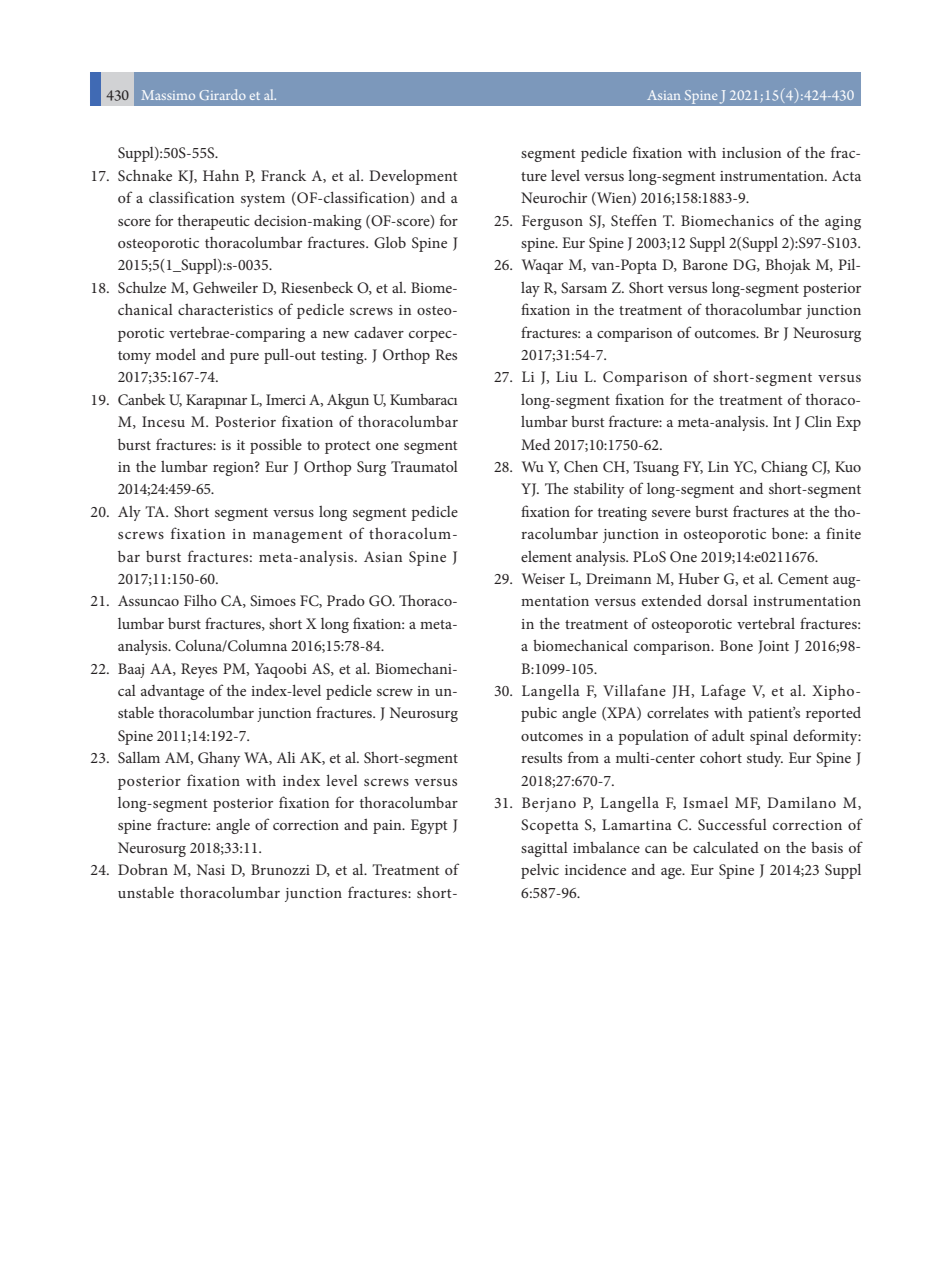 The image size is (952, 1270). I want to click on inclusion, so click(751, 152).
